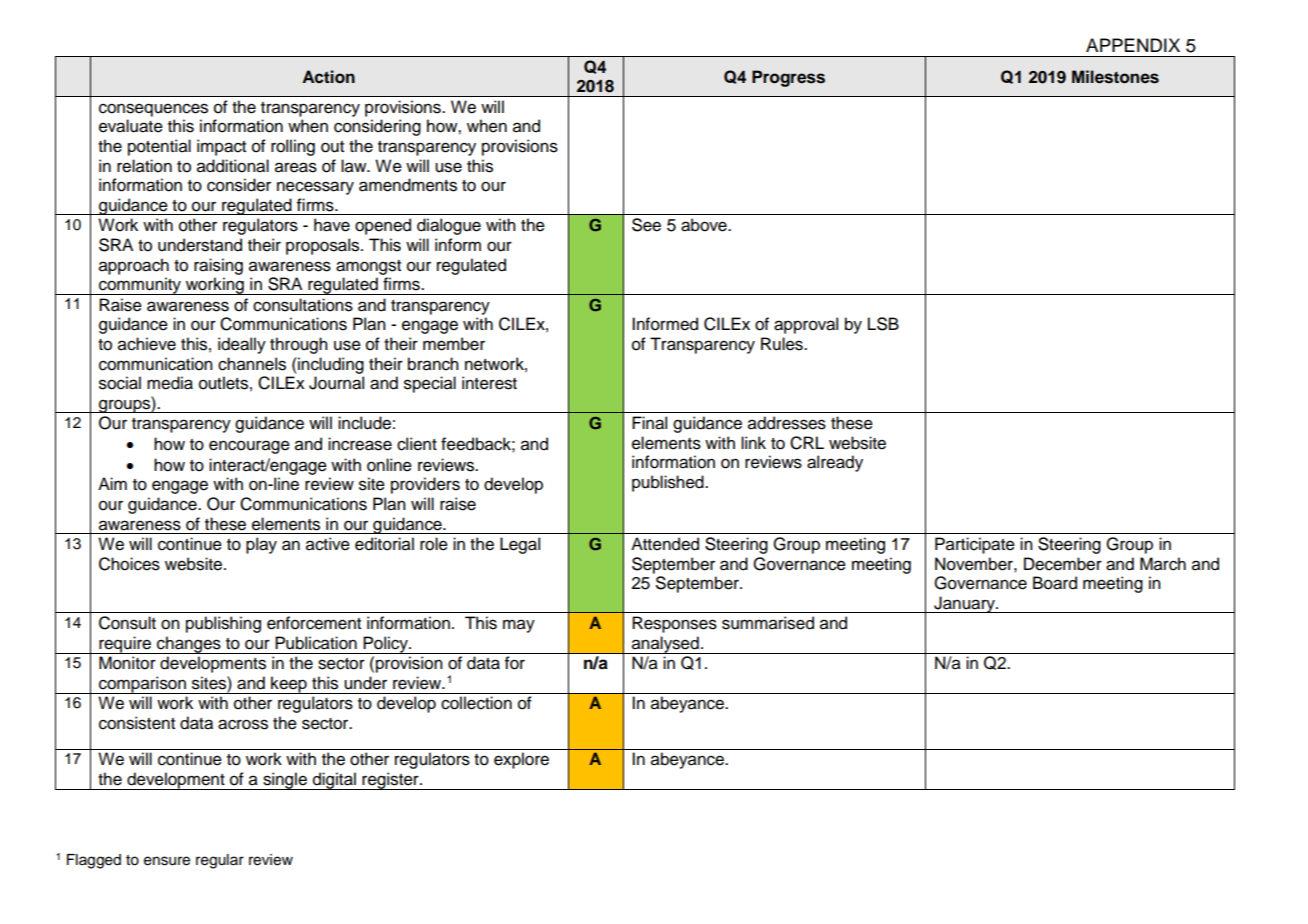 This screenshot has height=924, width=1308. What do you see at coordinates (883, 324) in the screenshot?
I see `LSB` at bounding box center [883, 324].
